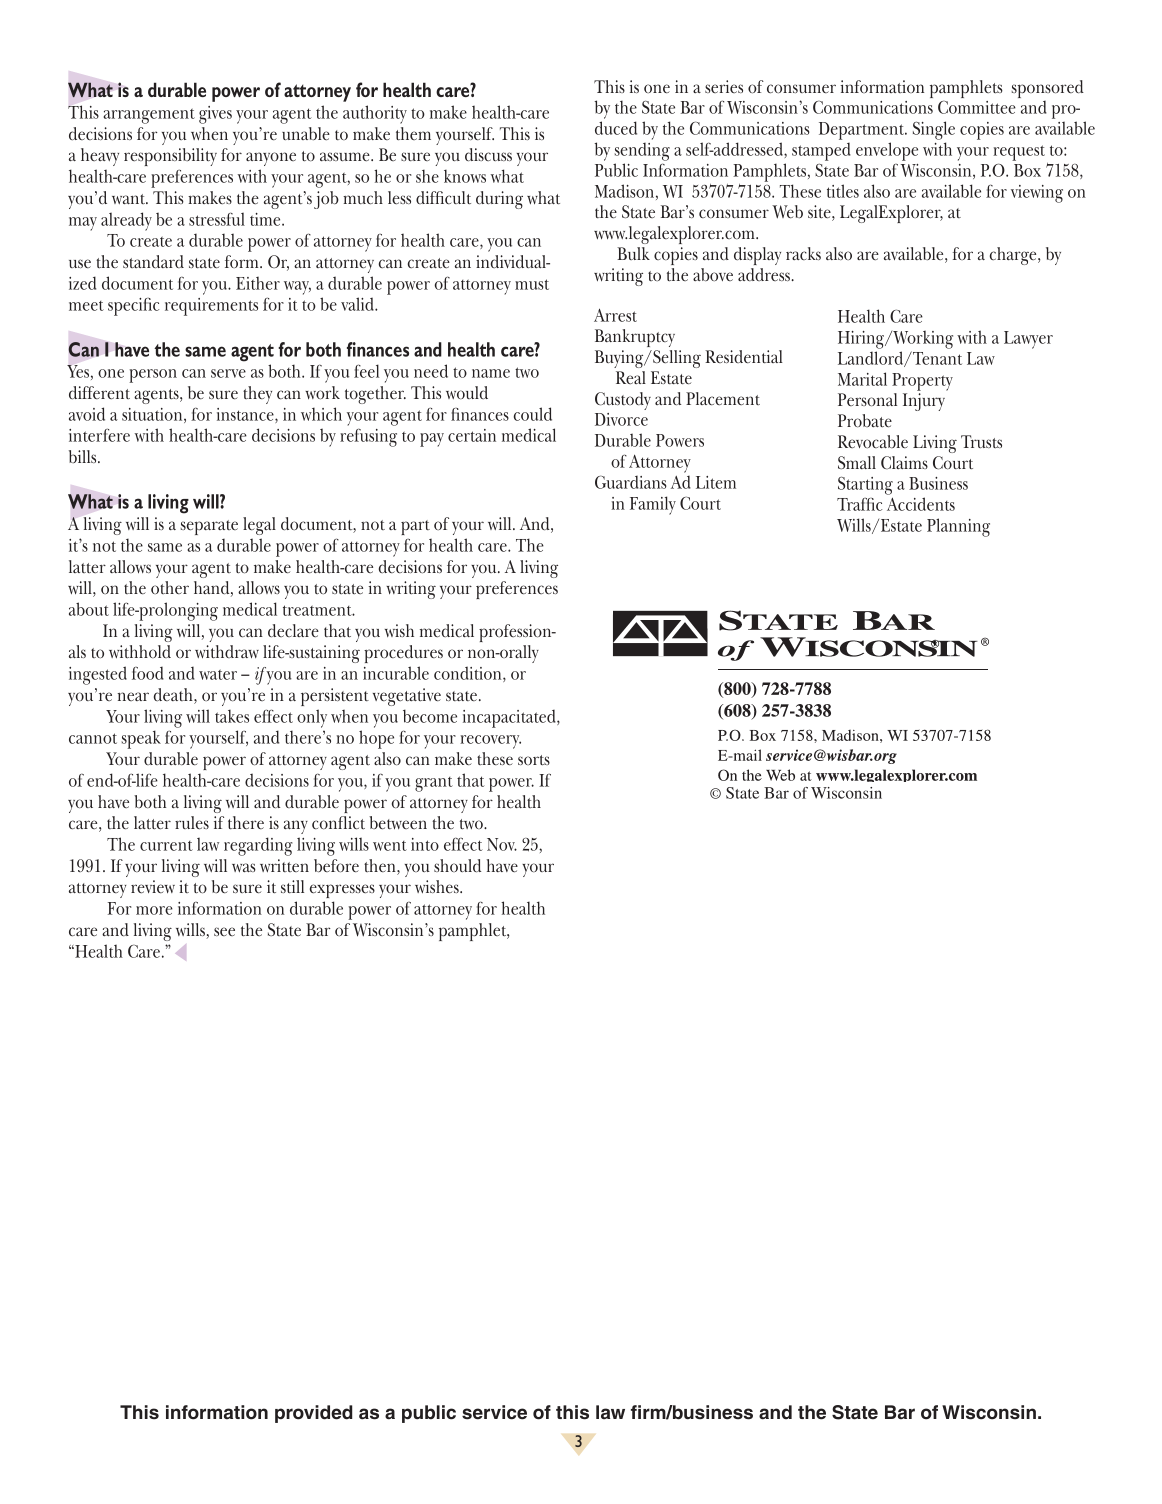  I want to click on service, so click(494, 1412).
